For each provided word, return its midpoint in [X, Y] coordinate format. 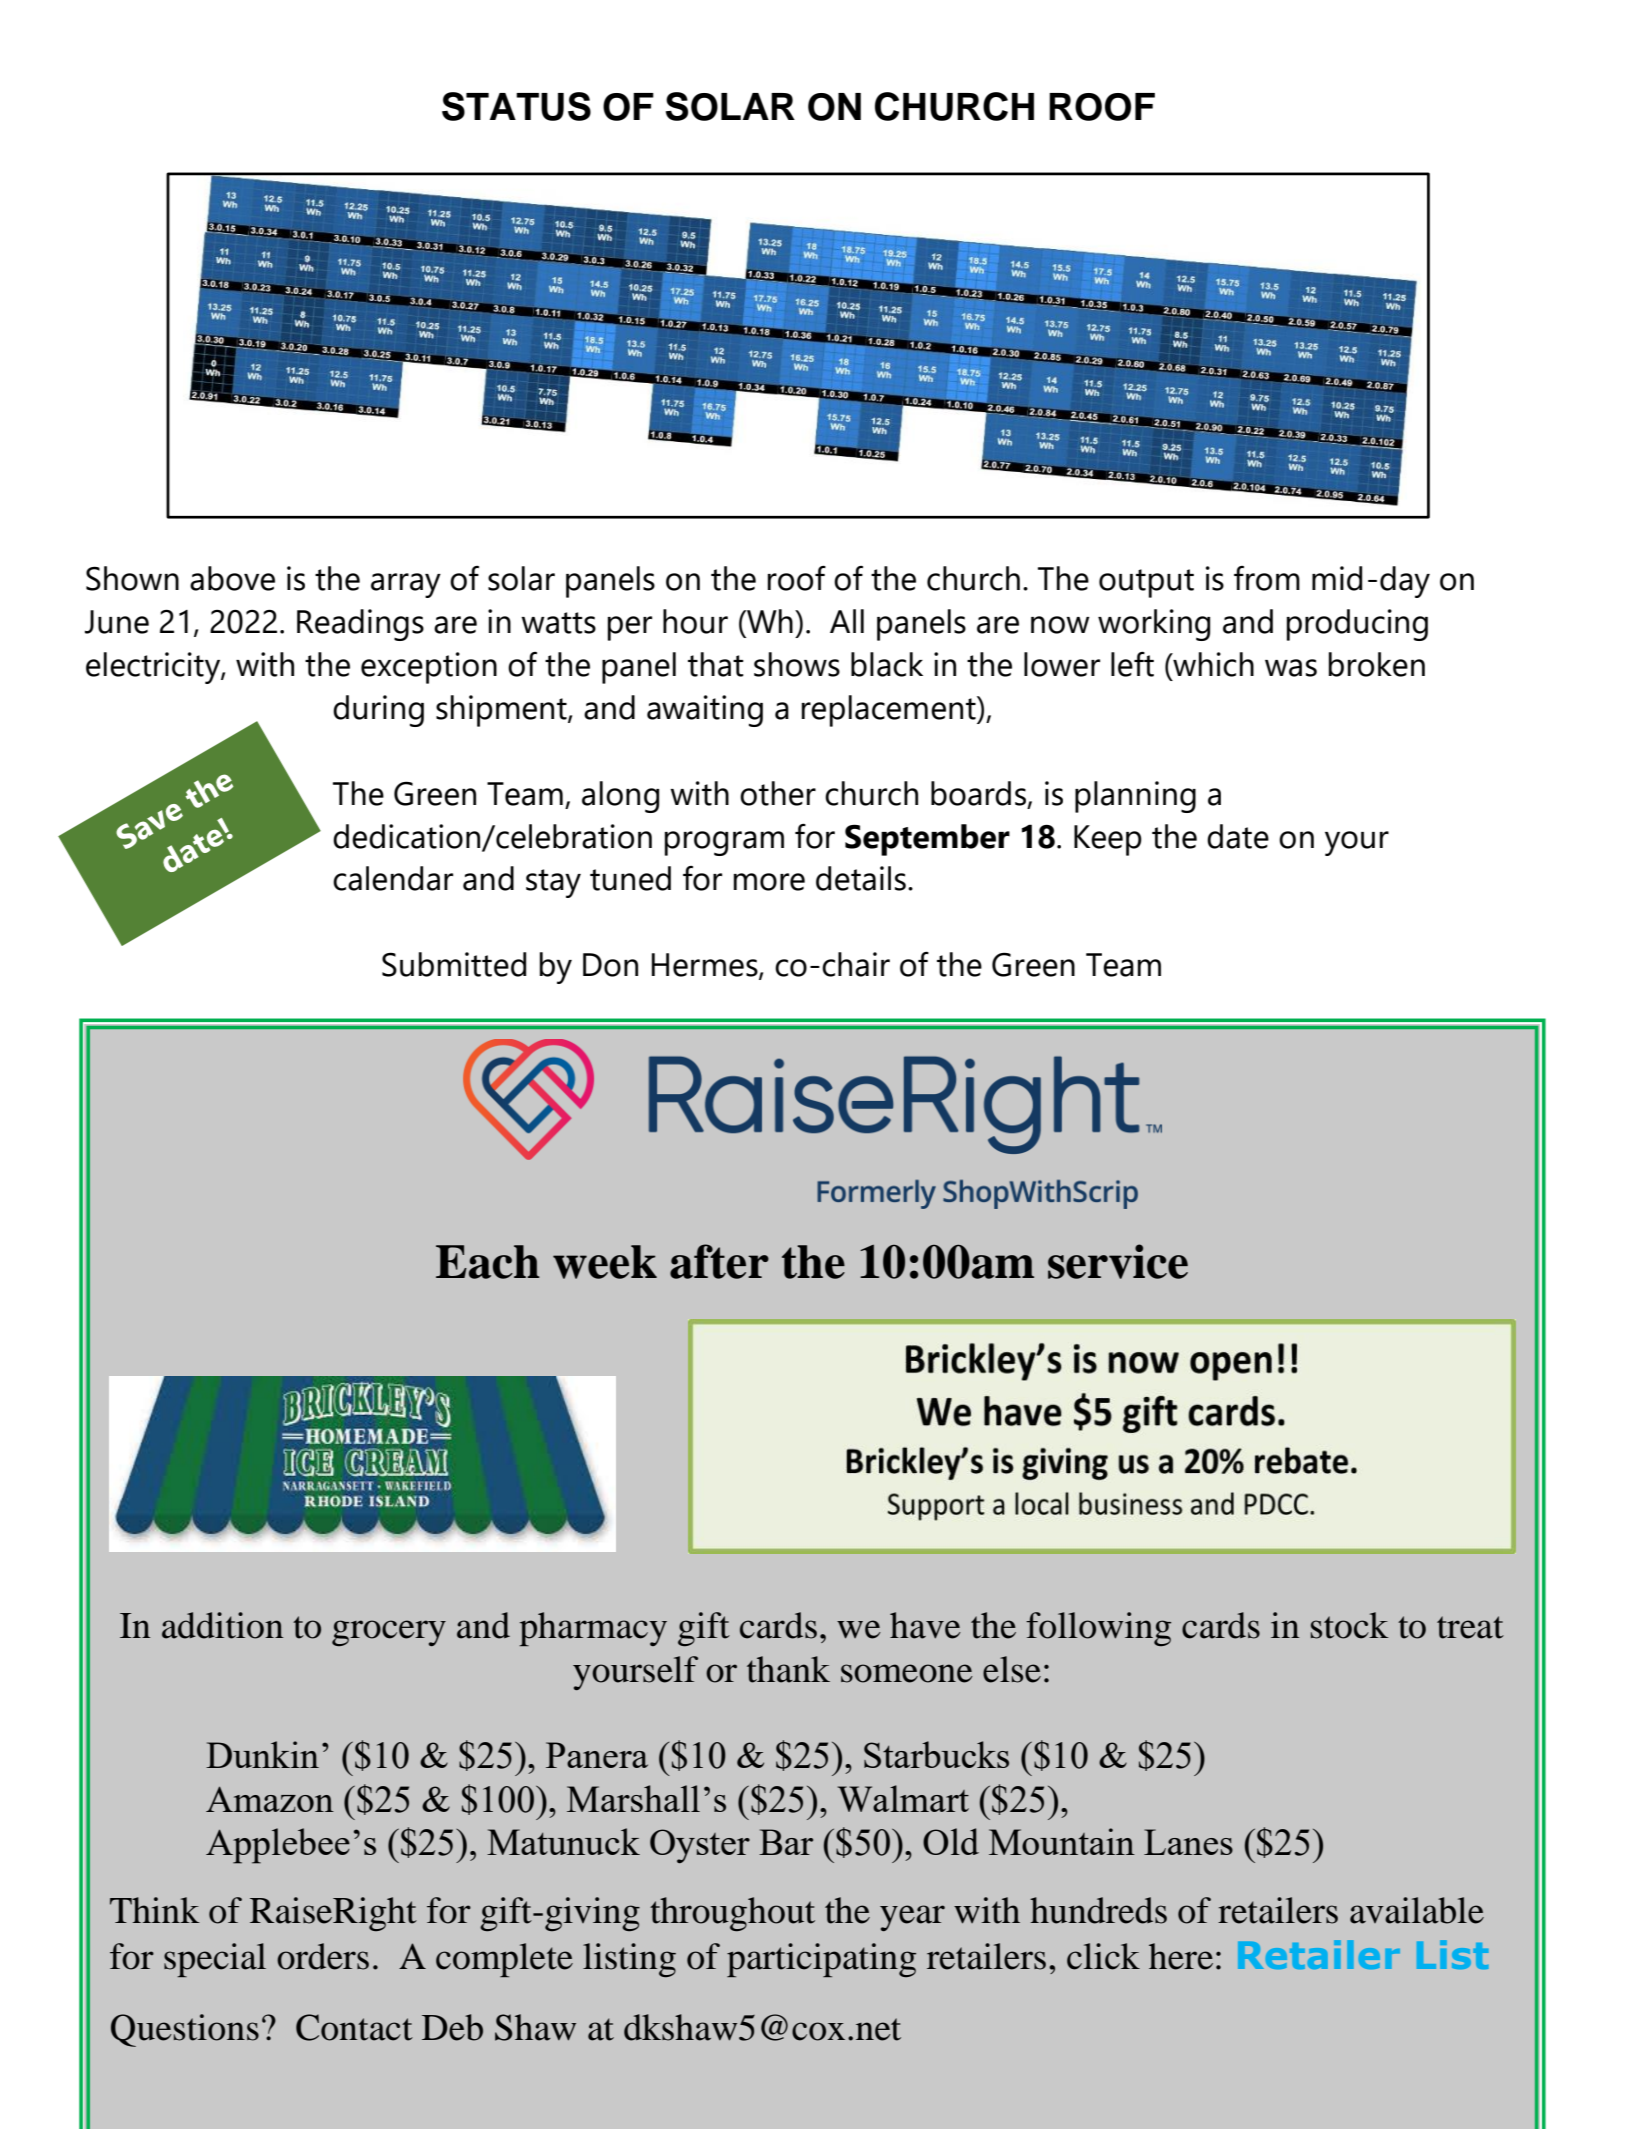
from [1267, 578]
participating [821, 1960]
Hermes [706, 966]
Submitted [454, 964]
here [1181, 1956]
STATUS [516, 106]
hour [695, 621]
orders [323, 1956]
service [1118, 1261]
